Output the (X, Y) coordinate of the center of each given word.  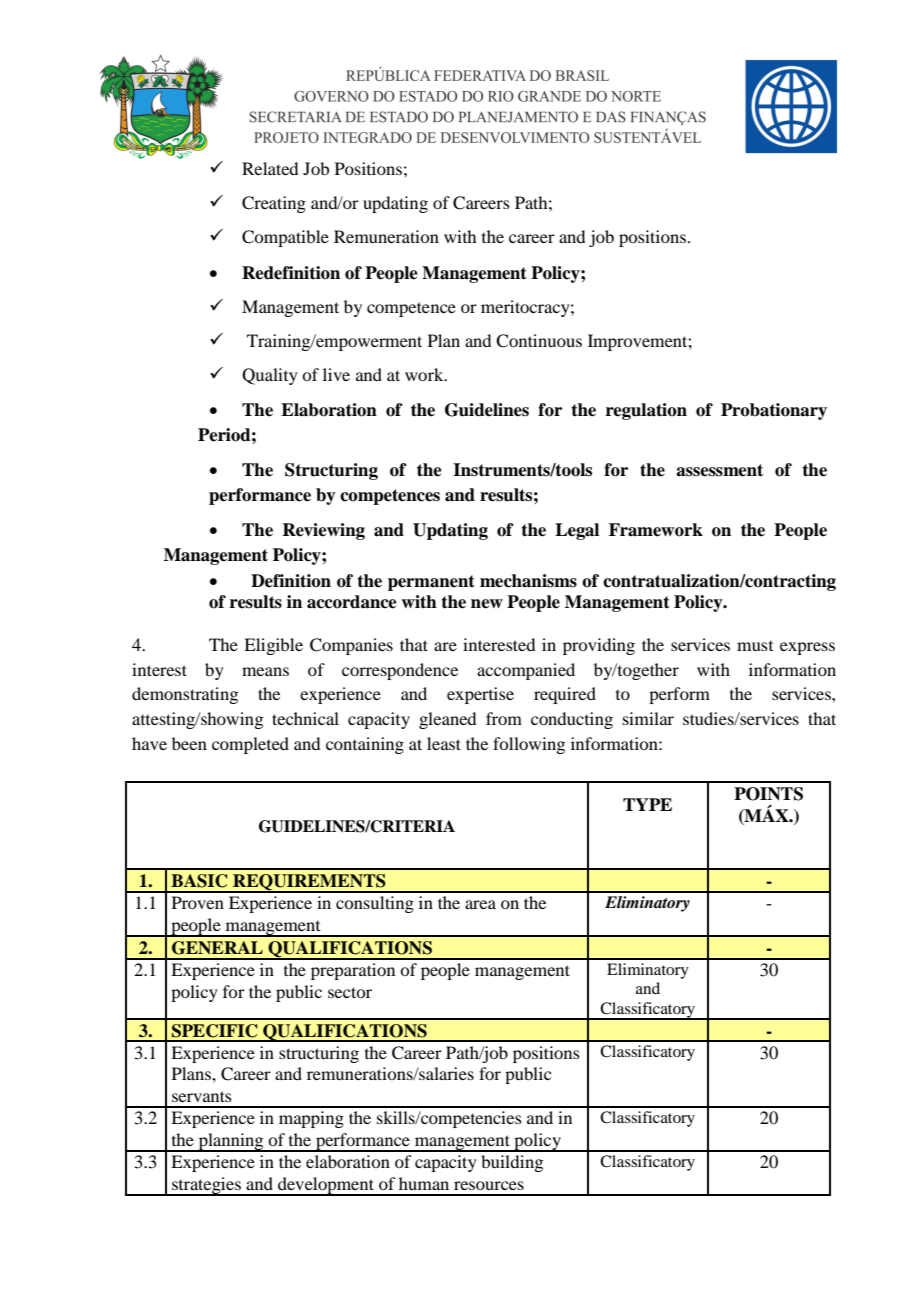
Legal (577, 531)
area (480, 904)
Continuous (539, 341)
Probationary (774, 411)
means (265, 671)
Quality (270, 376)
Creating (274, 204)
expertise (480, 695)
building (512, 1163)
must (755, 646)
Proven (198, 902)
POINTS (768, 794)
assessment (719, 470)
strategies (206, 1186)
